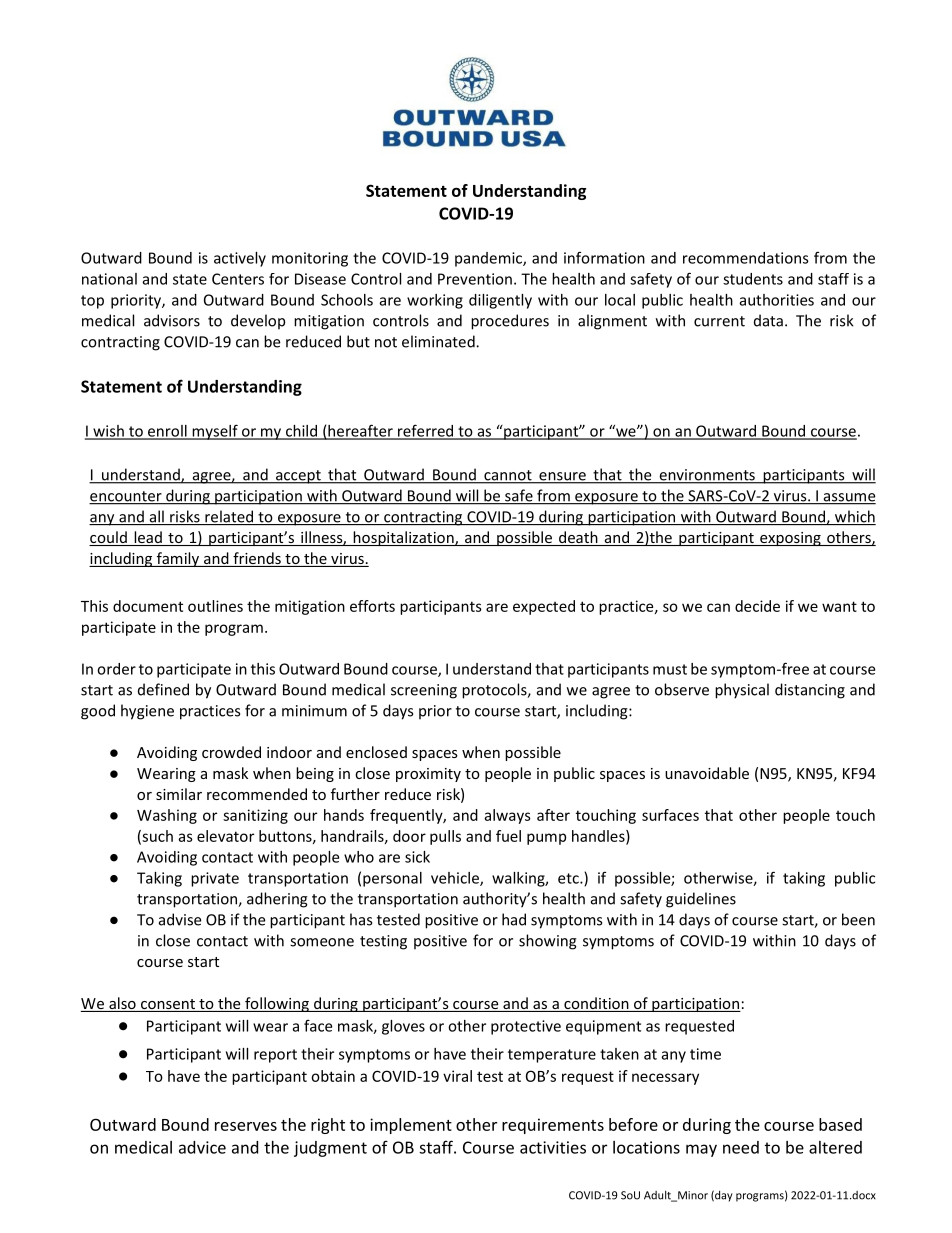 The width and height of the screenshot is (952, 1233). Describe the element at coordinates (753, 279) in the screenshot. I see `students` at that location.
